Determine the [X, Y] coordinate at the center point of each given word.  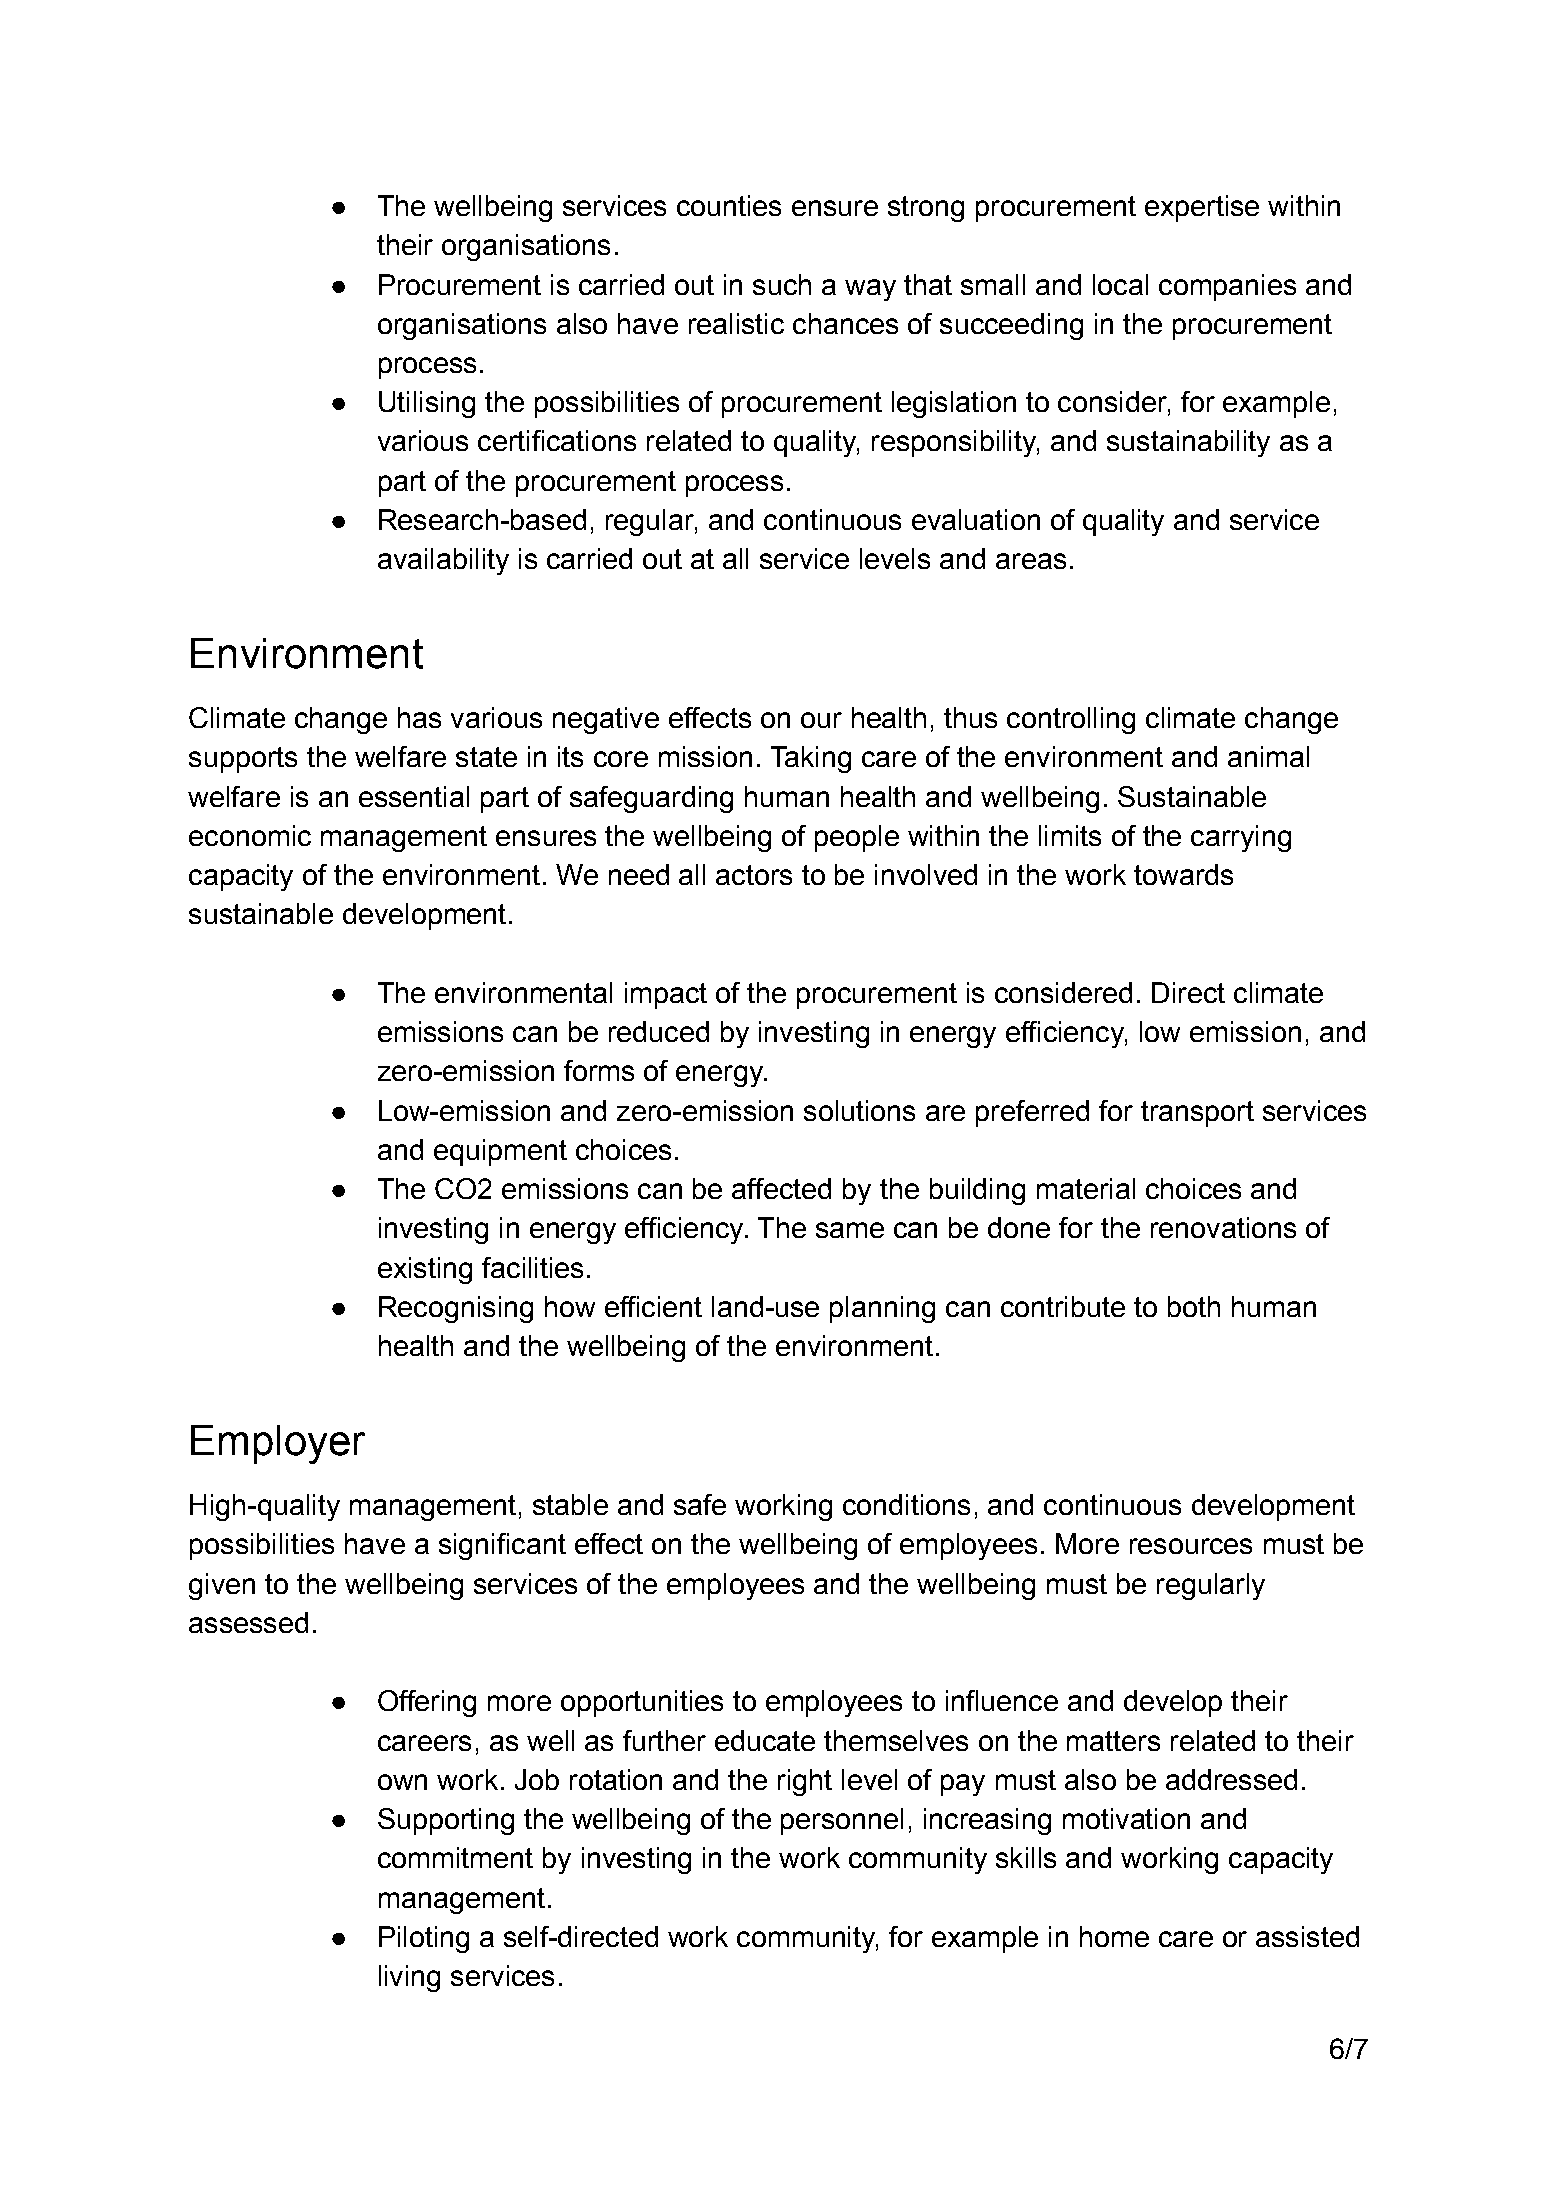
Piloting [424, 1939]
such [782, 284]
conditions [906, 1504]
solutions [859, 1110]
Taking [811, 759]
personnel [842, 1821]
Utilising [427, 404]
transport [1197, 1114]
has [419, 717]
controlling [1071, 720]
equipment [500, 1152]
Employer [278, 1444]
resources [1191, 1546]
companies [1227, 287]
